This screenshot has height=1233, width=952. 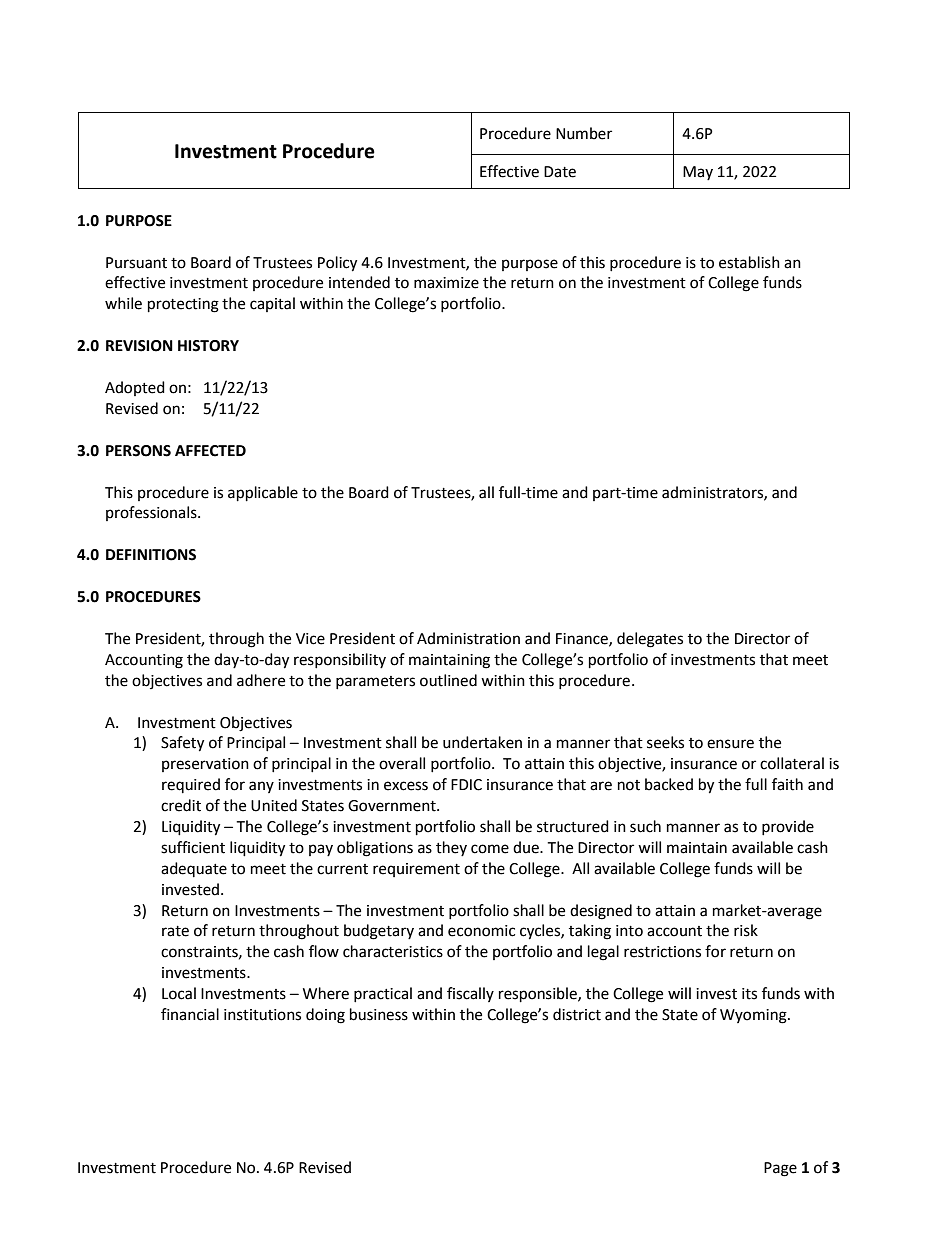 What do you see at coordinates (210, 451) in the screenshot?
I see `AFFECTED` at bounding box center [210, 451].
